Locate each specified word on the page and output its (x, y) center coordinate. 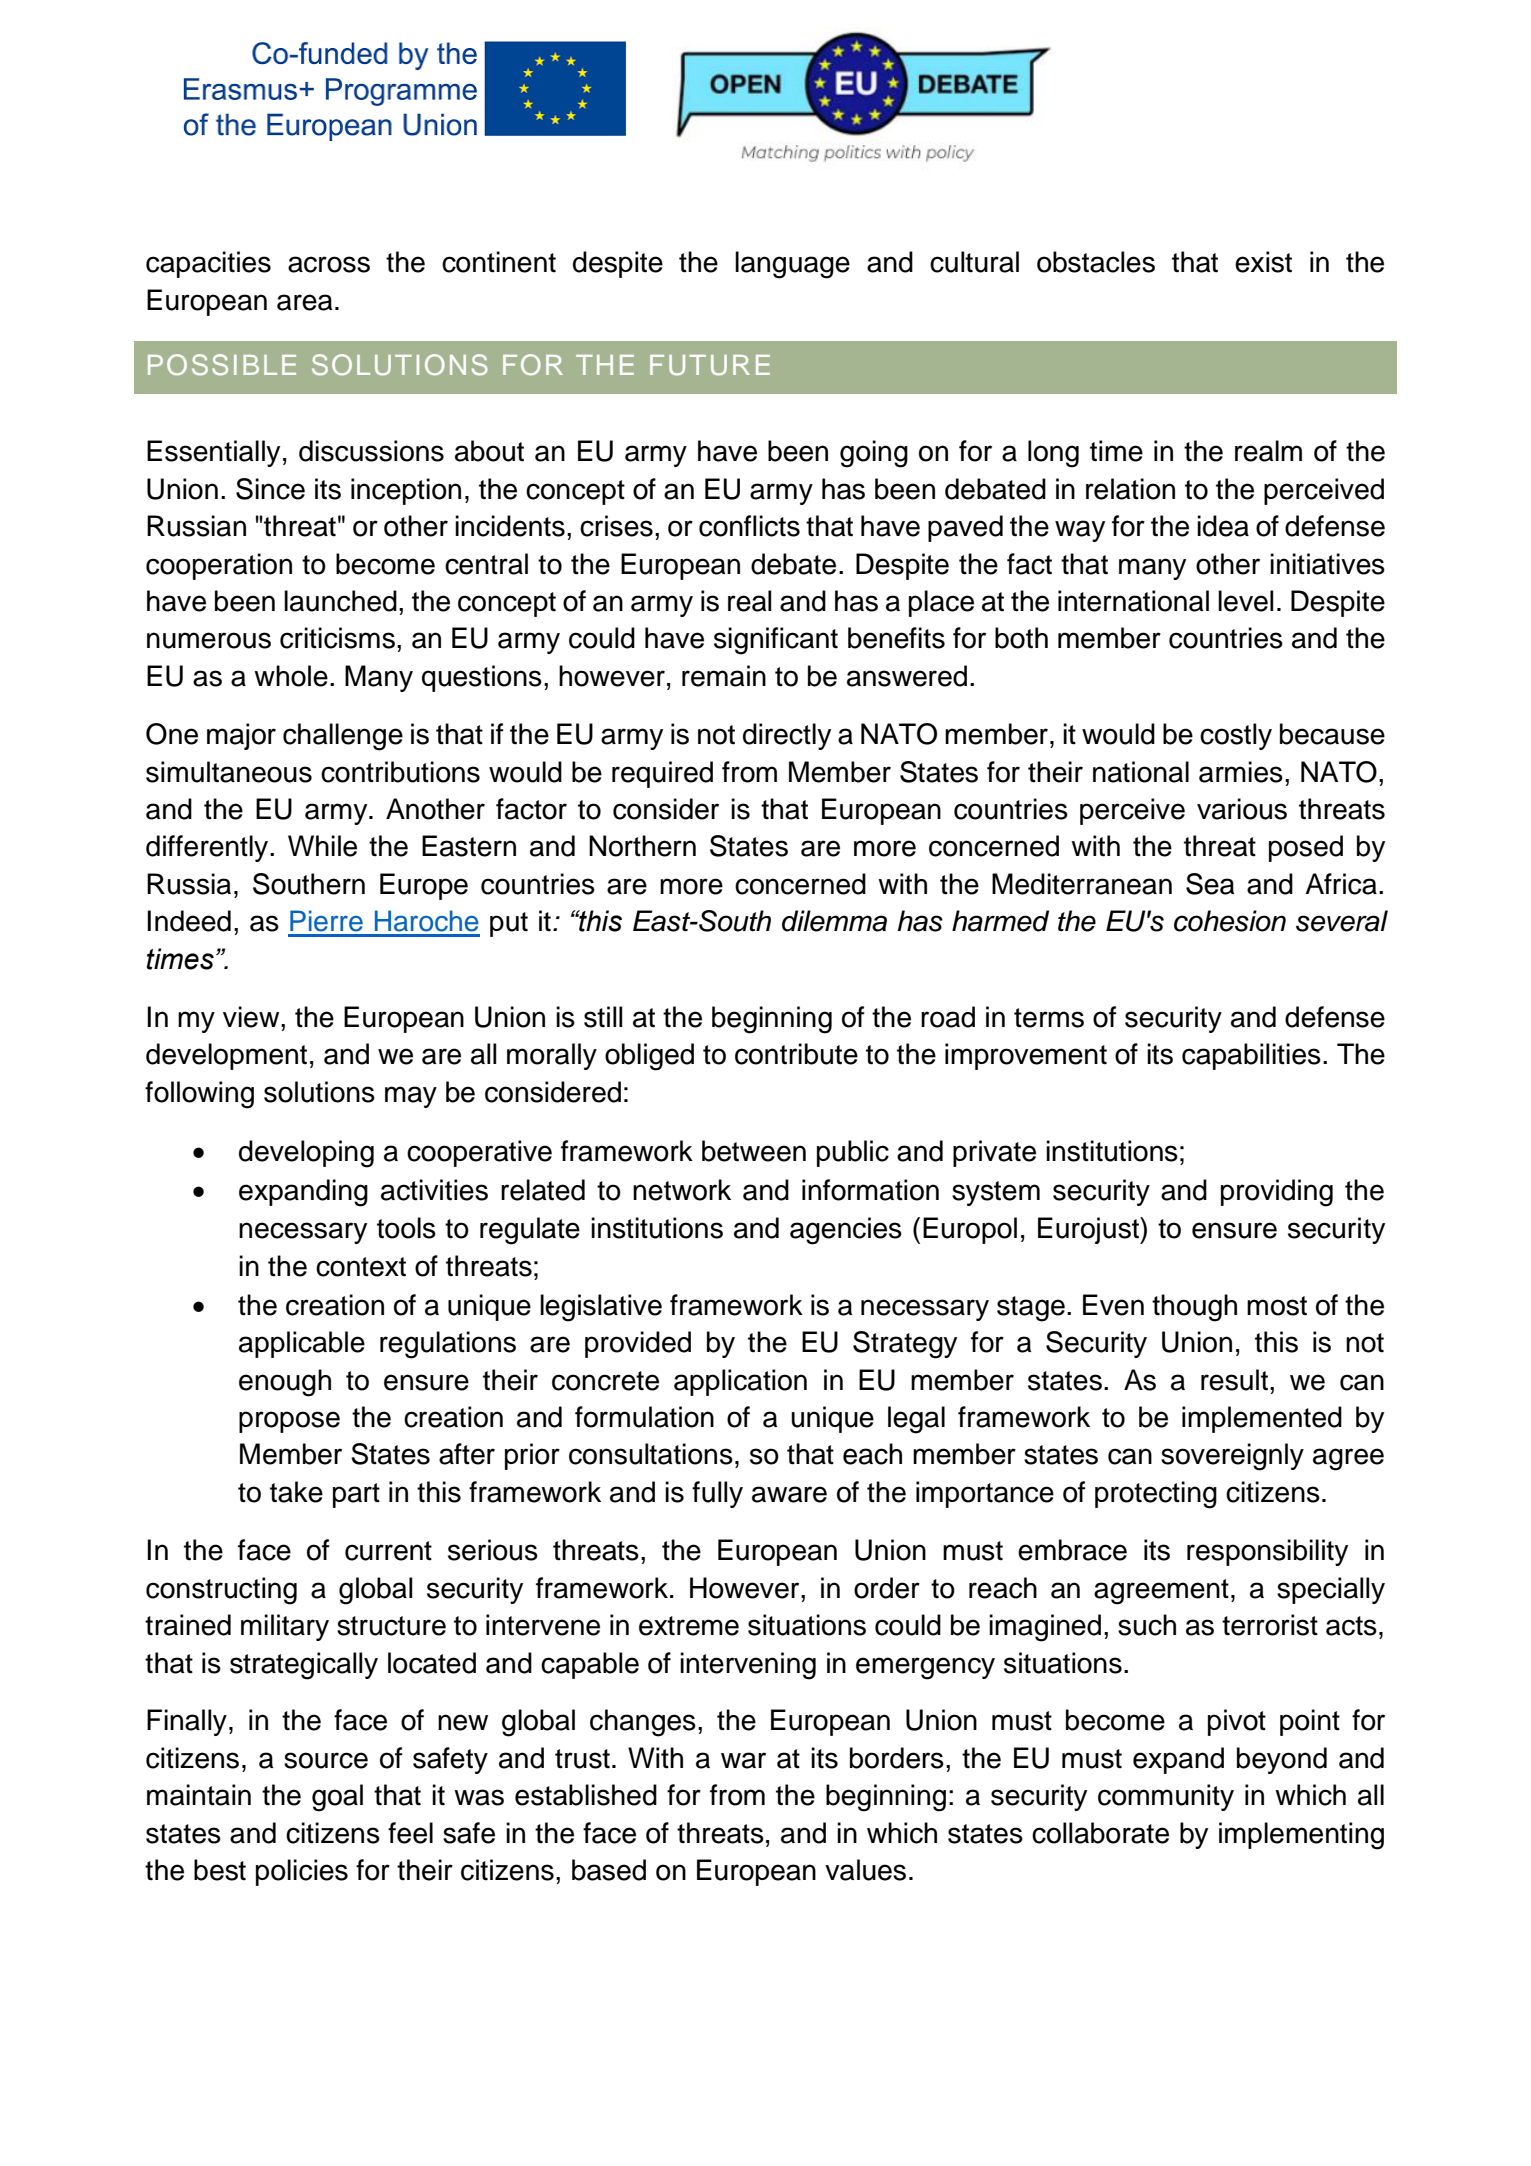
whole (291, 676)
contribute (796, 1054)
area (305, 302)
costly (1236, 736)
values (865, 1870)
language (792, 265)
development (226, 1056)
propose (289, 1422)
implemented (1262, 1419)
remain (724, 676)
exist (1263, 262)
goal (337, 1798)
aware (789, 1494)
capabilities (1251, 1056)
